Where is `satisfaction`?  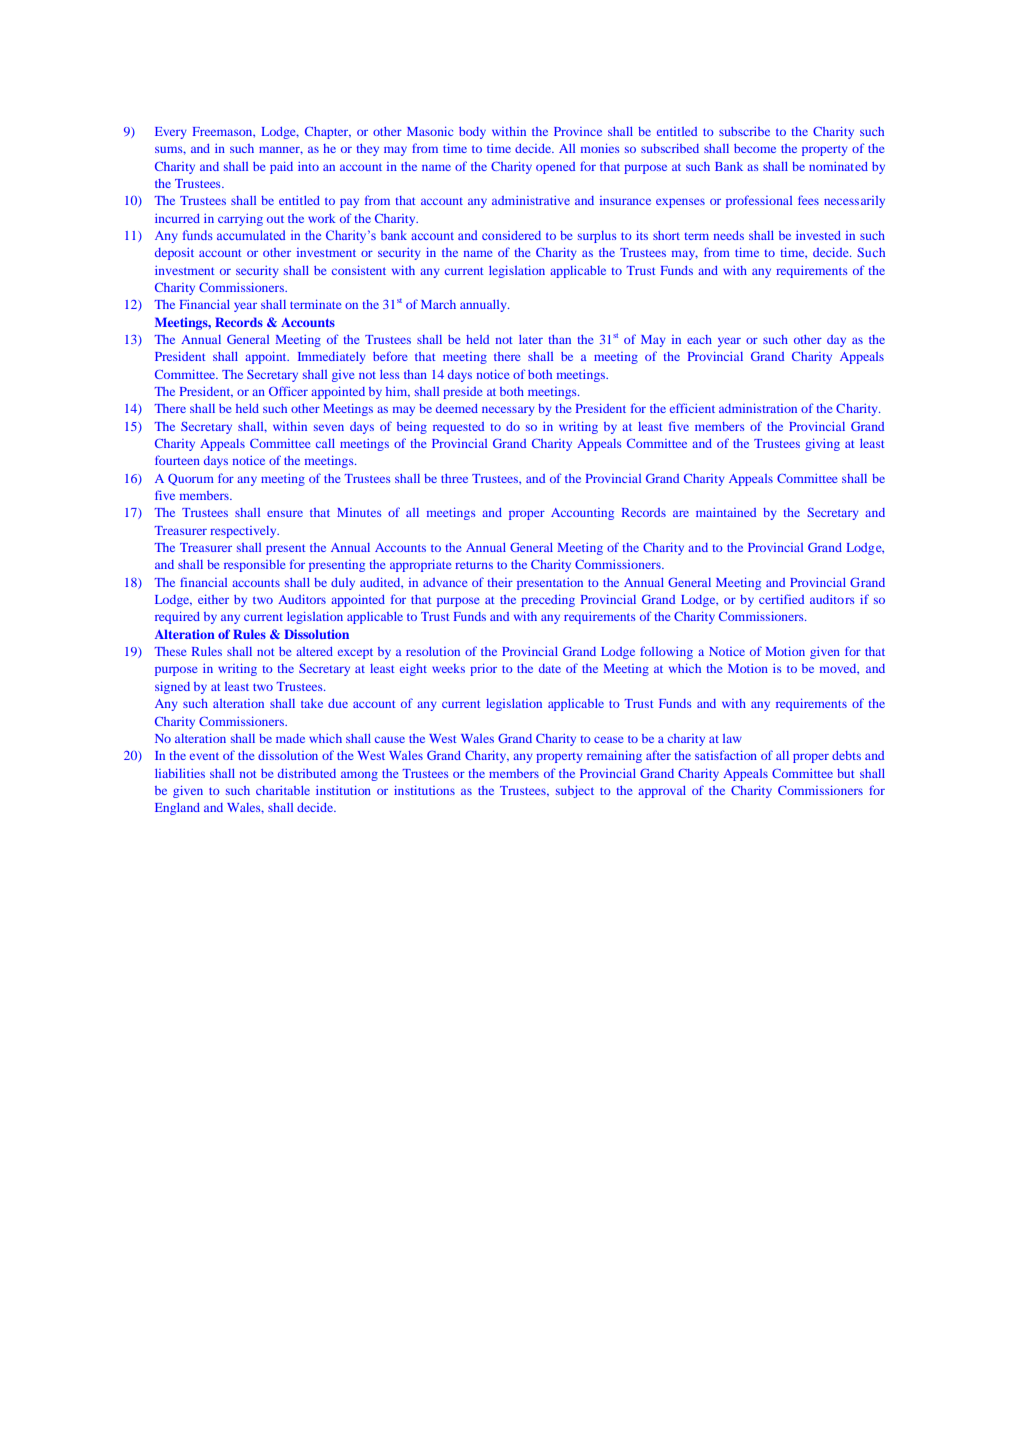 satisfaction is located at coordinates (726, 755).
